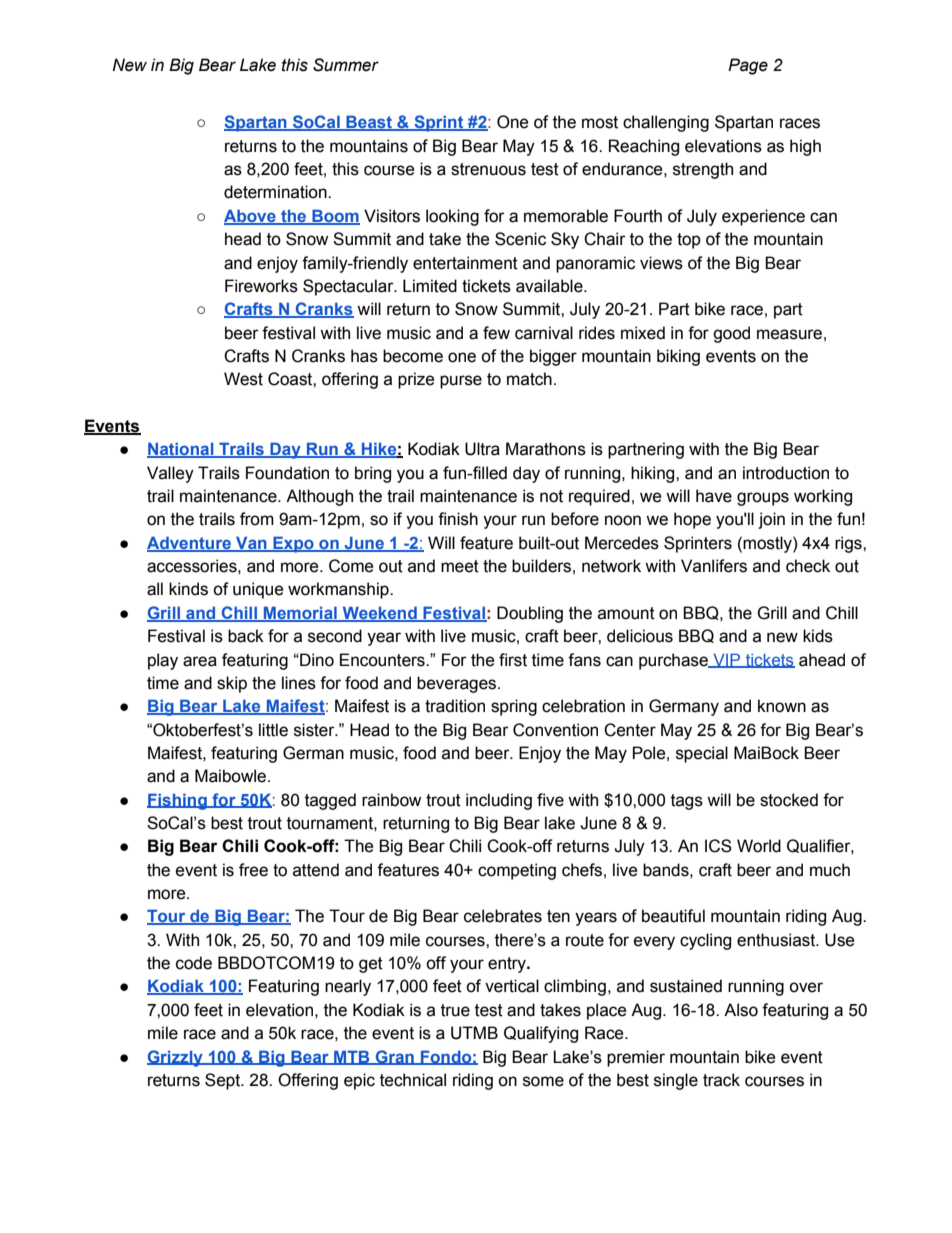  I want to click on strenuous, so click(488, 169).
